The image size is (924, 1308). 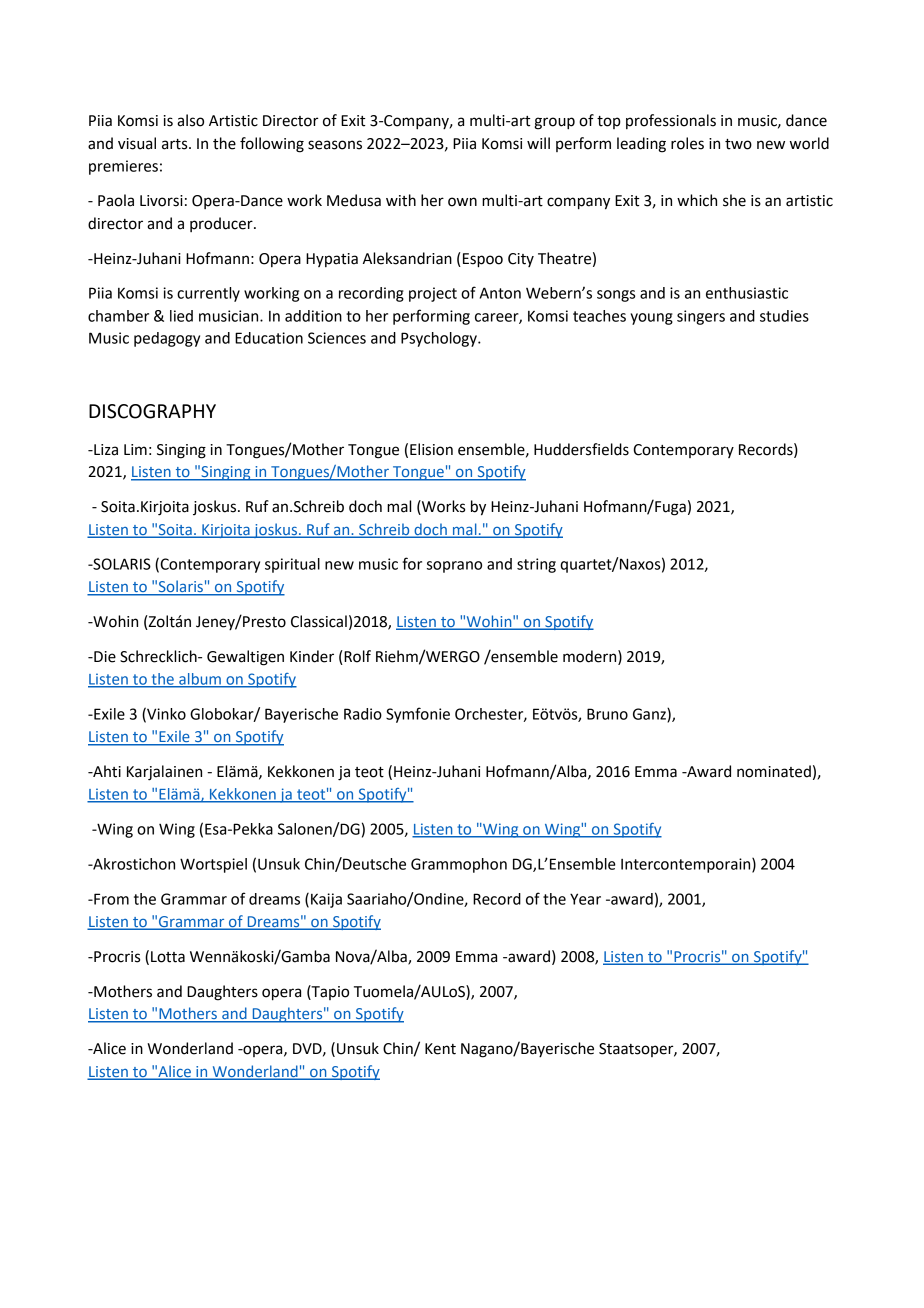 What do you see at coordinates (176, 144) in the document?
I see `arts` at bounding box center [176, 144].
